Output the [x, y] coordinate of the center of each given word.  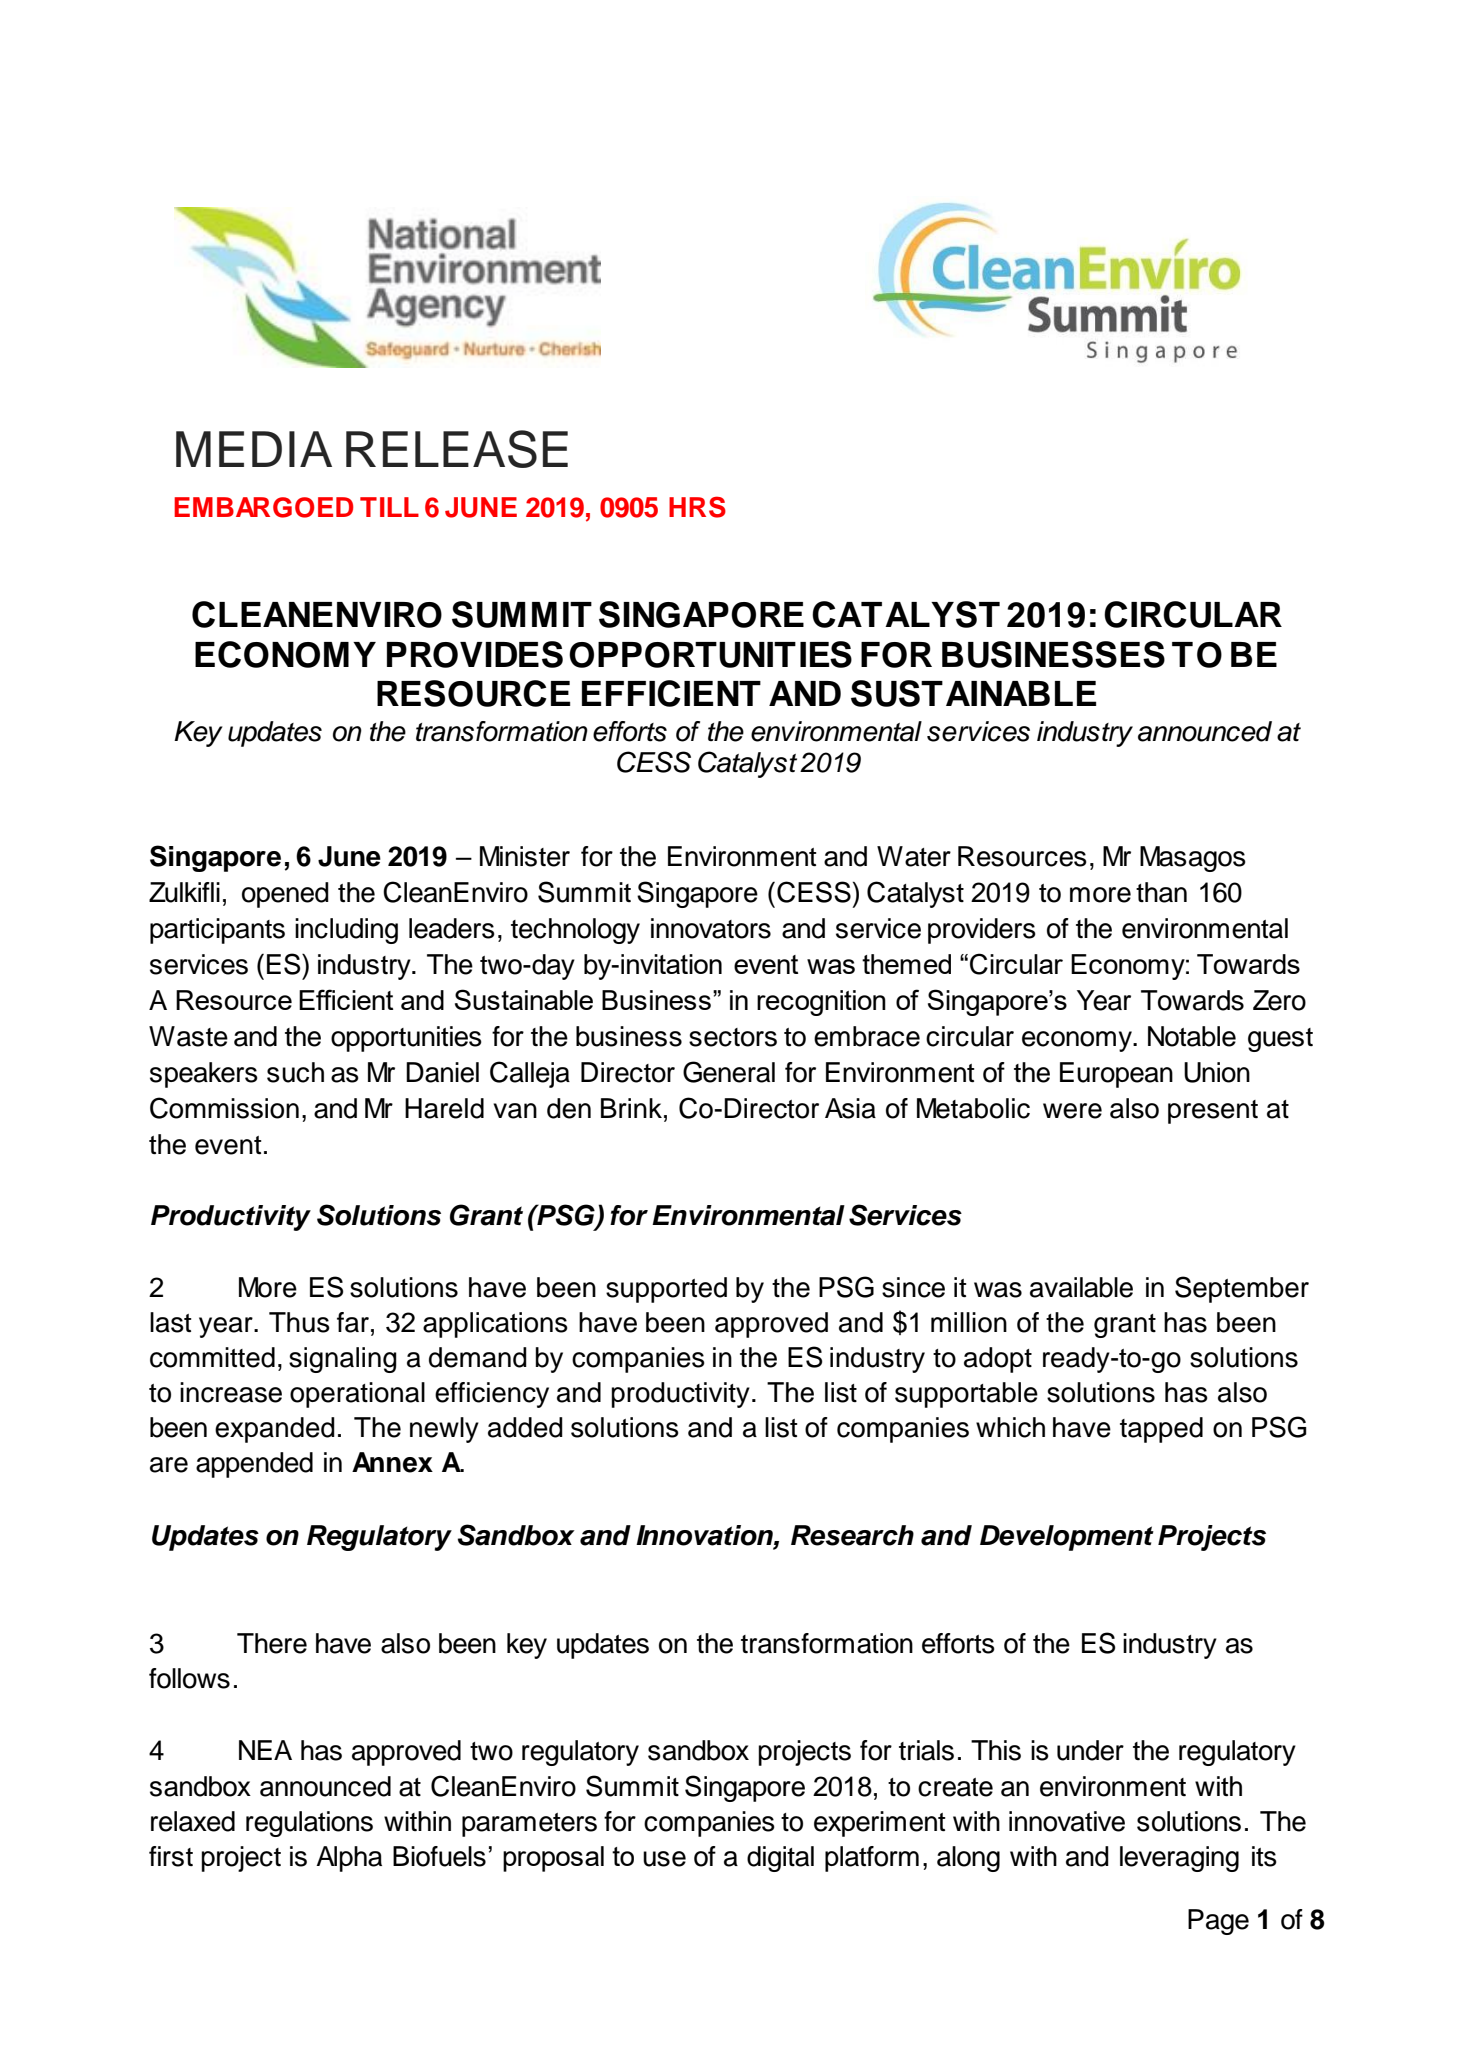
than [1161, 892]
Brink [631, 1108]
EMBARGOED [263, 507]
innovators [711, 928]
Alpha [349, 1859]
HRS [697, 507]
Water [914, 856]
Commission [224, 1108]
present [1213, 1112]
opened [285, 895]
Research [852, 1535]
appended [254, 1465]
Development [1067, 1538]
